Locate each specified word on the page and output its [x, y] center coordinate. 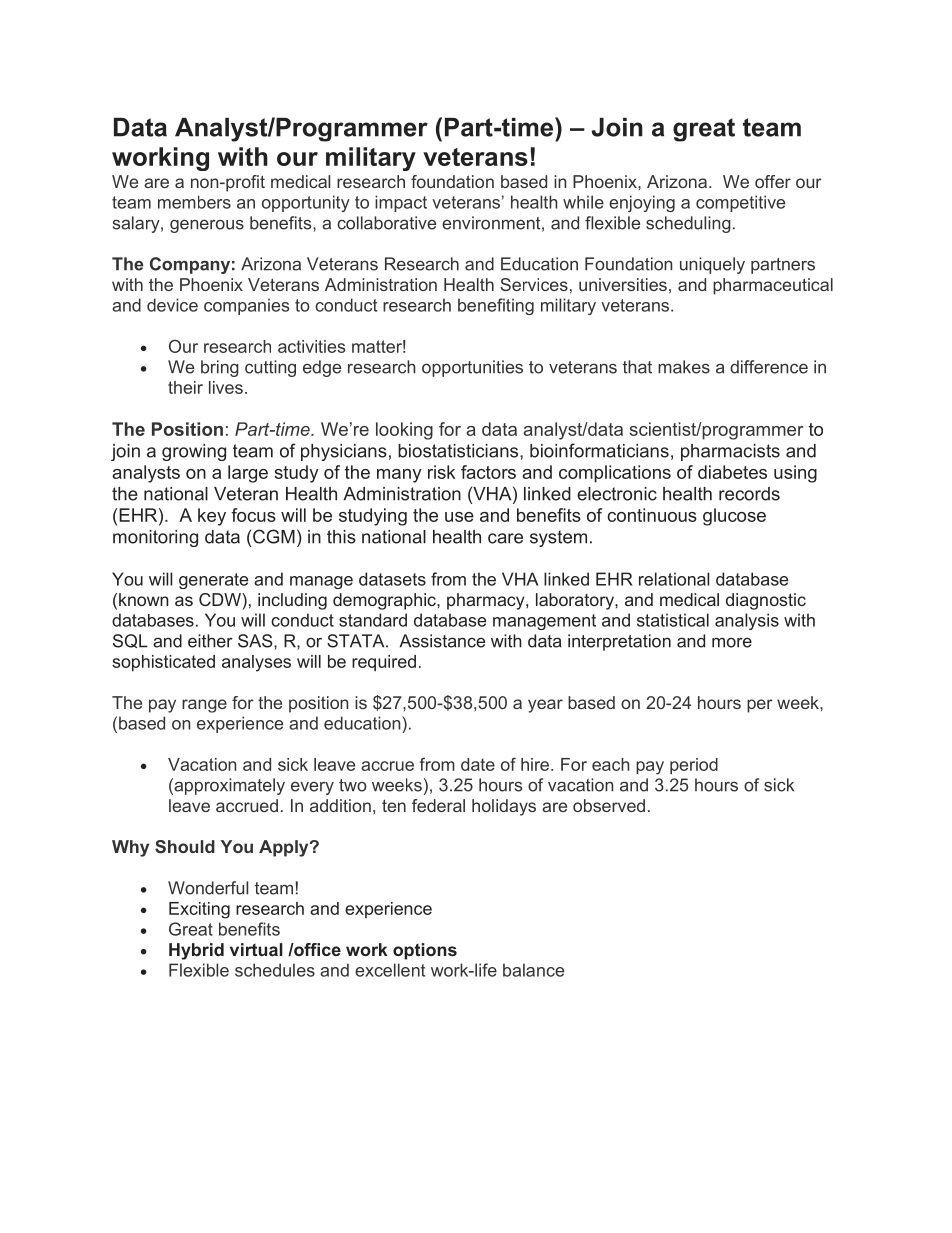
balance [533, 970]
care [505, 538]
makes [684, 367]
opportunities [472, 368]
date [478, 764]
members [194, 202]
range [204, 706]
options [425, 951]
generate [213, 581]
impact [401, 203]
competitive [740, 203]
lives [226, 387]
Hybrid [196, 951]
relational [674, 579]
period [694, 766]
